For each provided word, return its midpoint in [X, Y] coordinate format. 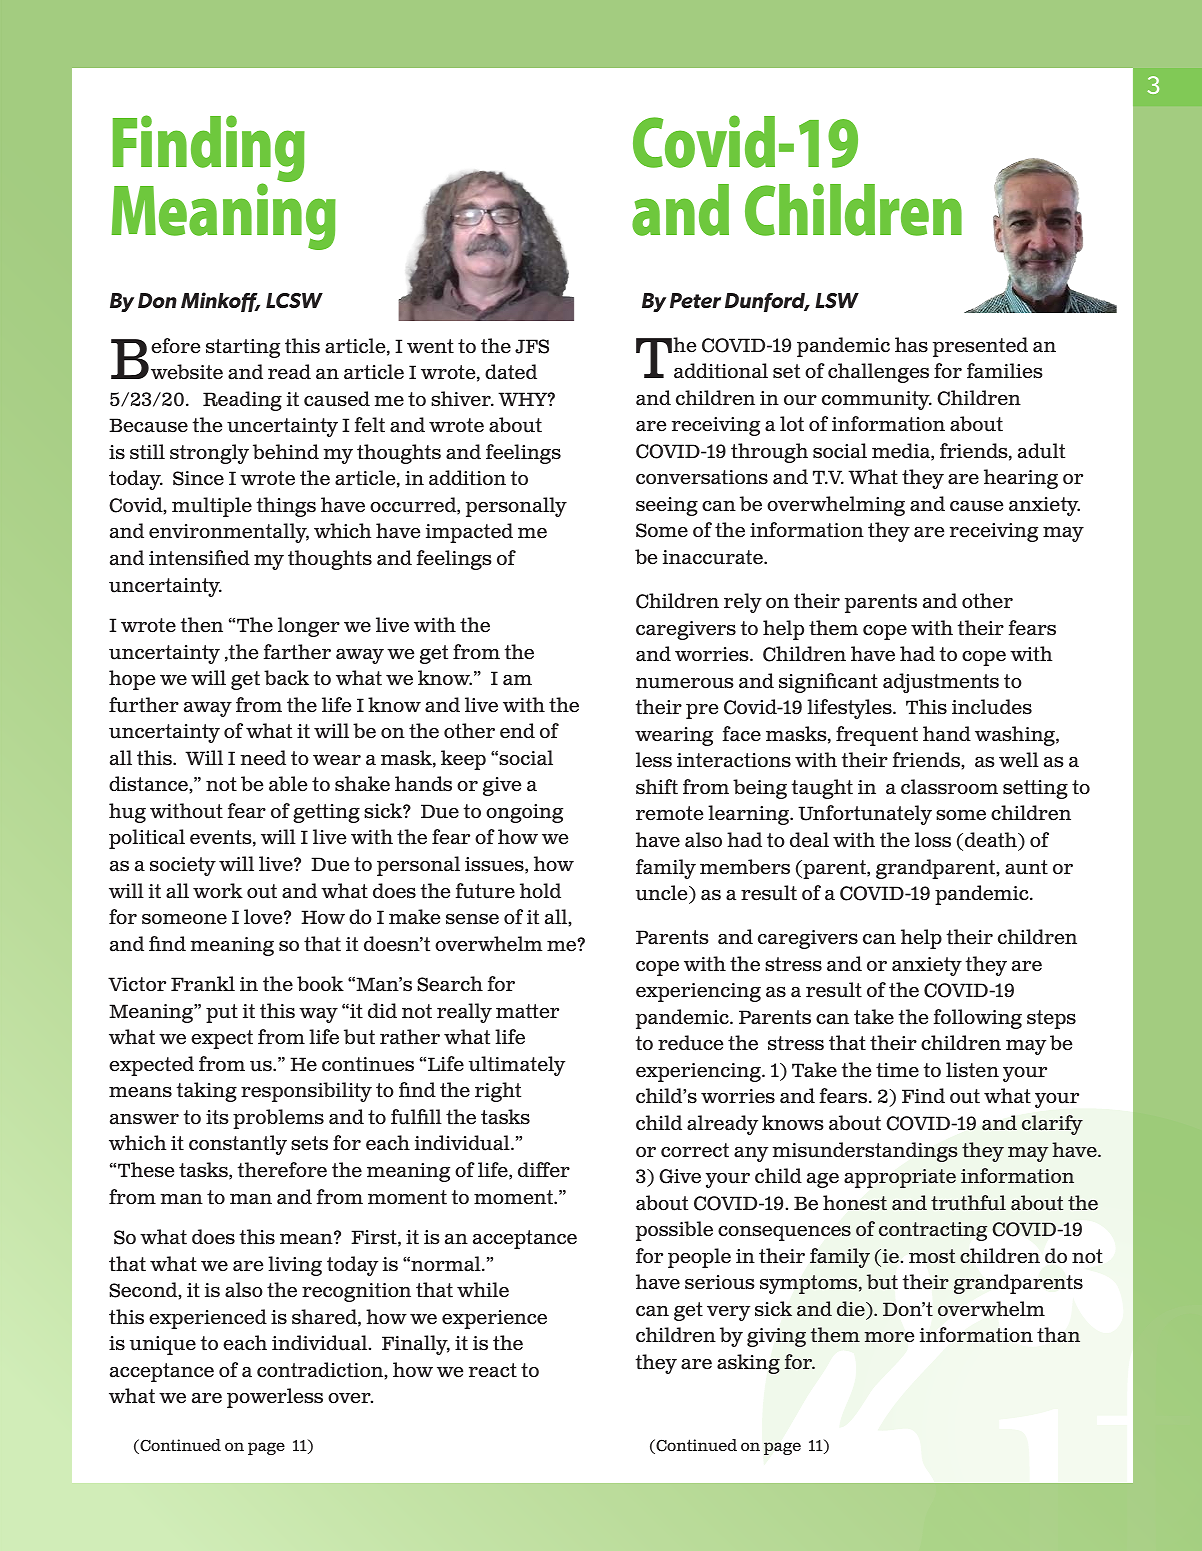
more [889, 1337]
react [493, 1370]
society [183, 866]
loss [933, 840]
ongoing [524, 813]
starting [243, 348]
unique [163, 1345]
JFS [532, 346]
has [911, 345]
